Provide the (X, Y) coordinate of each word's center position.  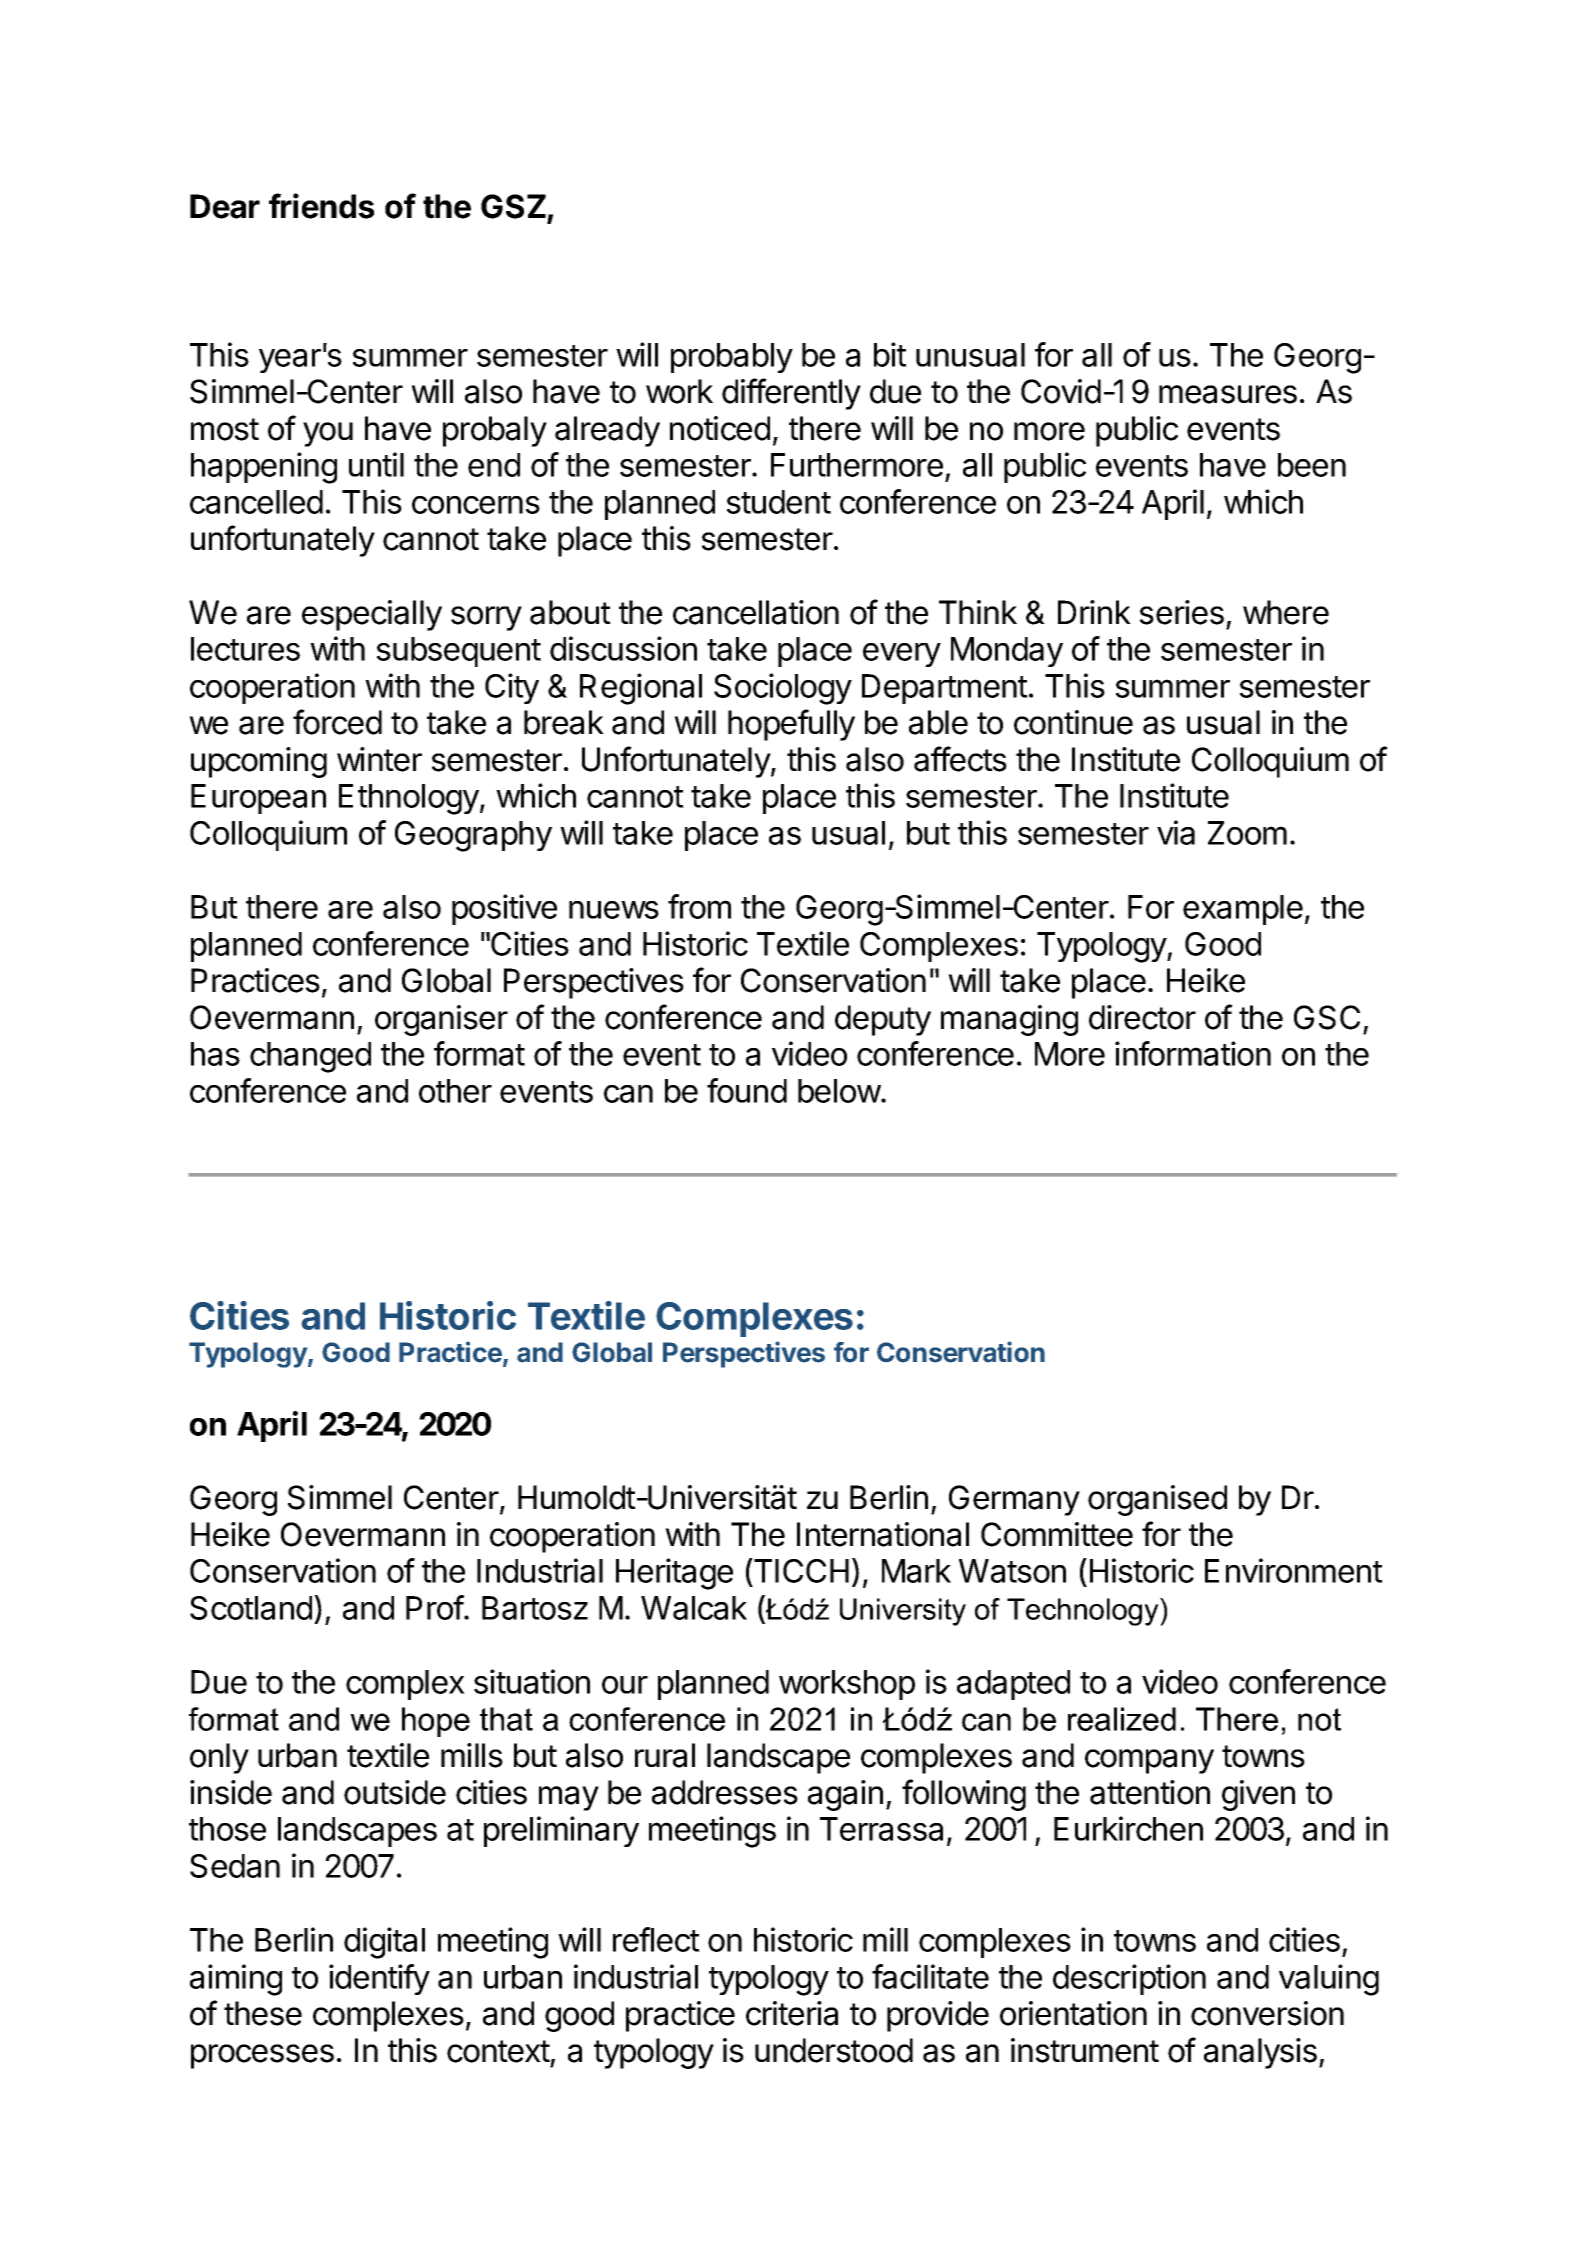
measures (1228, 394)
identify (379, 1979)
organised (1157, 1500)
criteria (792, 2013)
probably (732, 358)
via (1176, 832)
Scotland (251, 1608)
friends (321, 206)
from (699, 906)
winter (379, 759)
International (883, 1534)
